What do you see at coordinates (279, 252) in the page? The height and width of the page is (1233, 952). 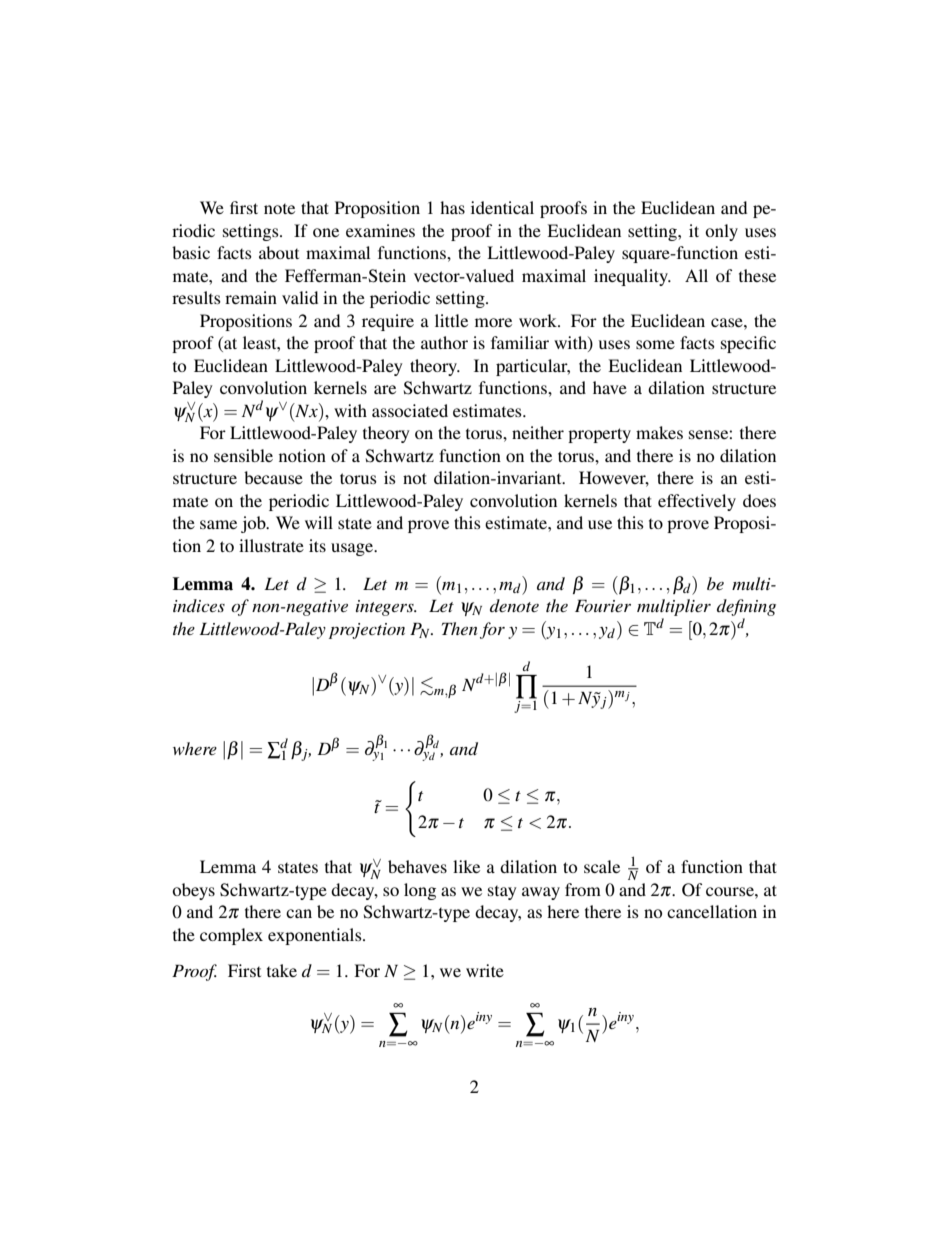 I see `about` at bounding box center [279, 252].
